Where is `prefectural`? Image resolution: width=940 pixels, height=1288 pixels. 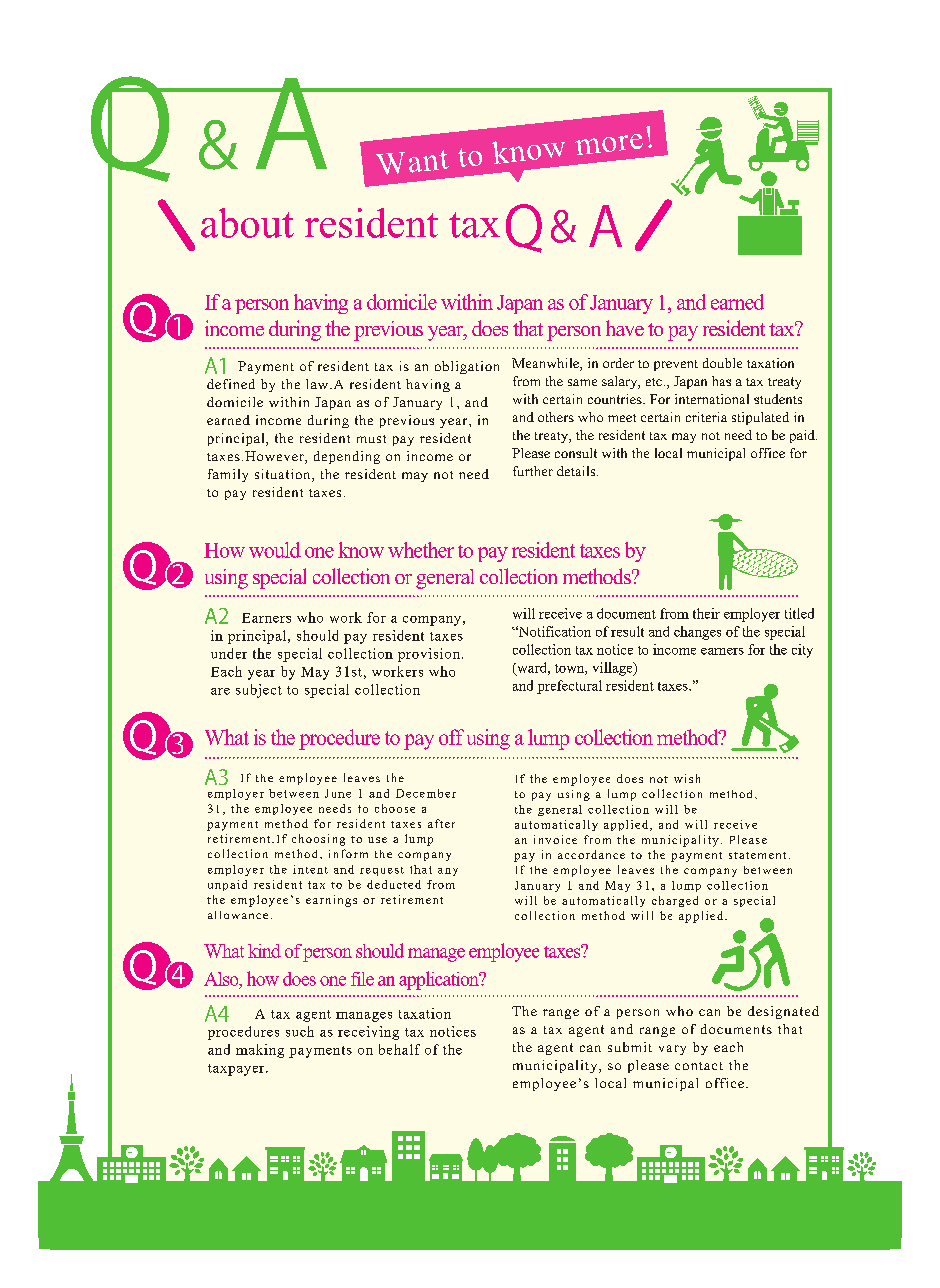
prefectural is located at coordinates (569, 687).
